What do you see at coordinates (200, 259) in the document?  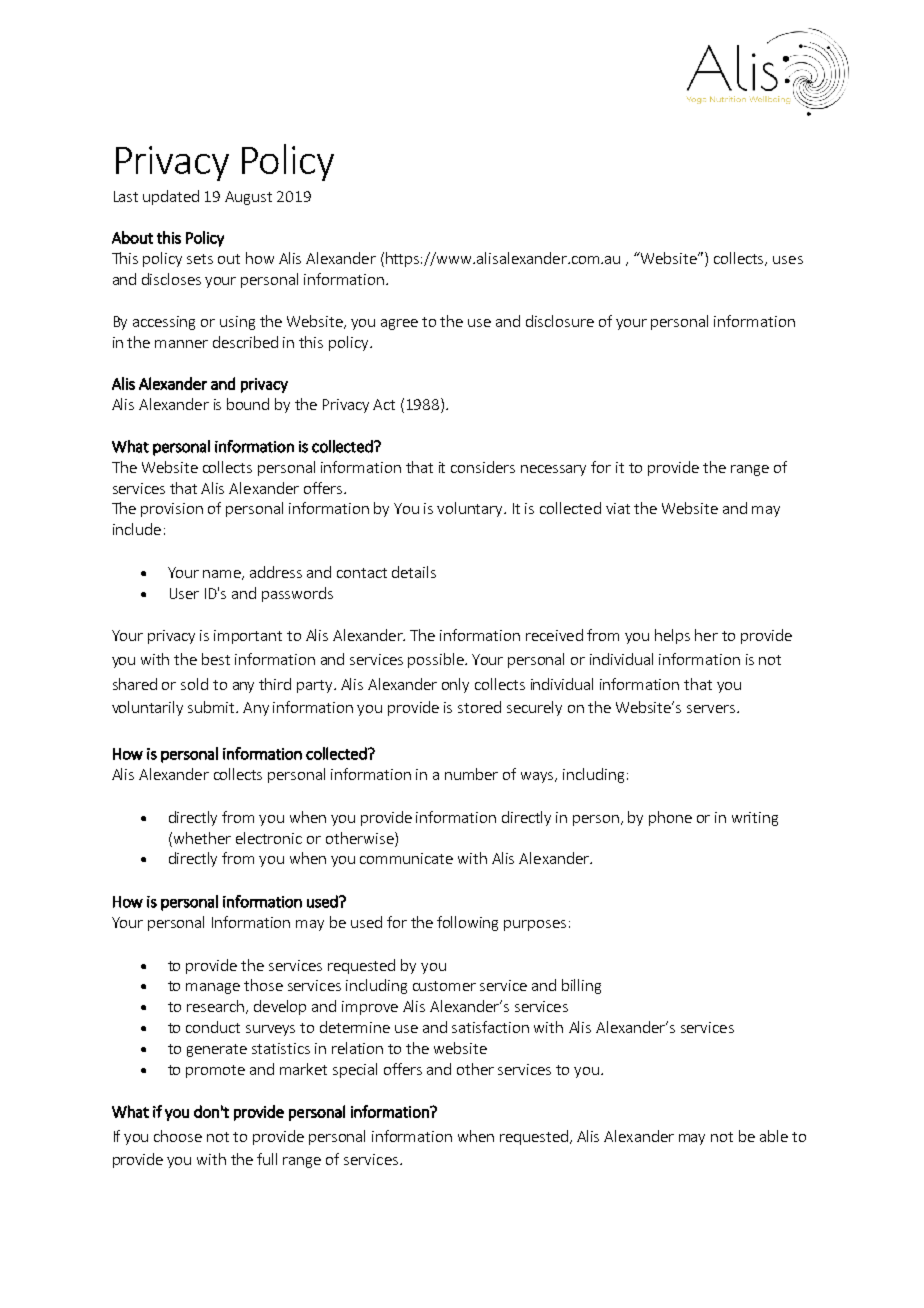 I see `sets` at bounding box center [200, 259].
